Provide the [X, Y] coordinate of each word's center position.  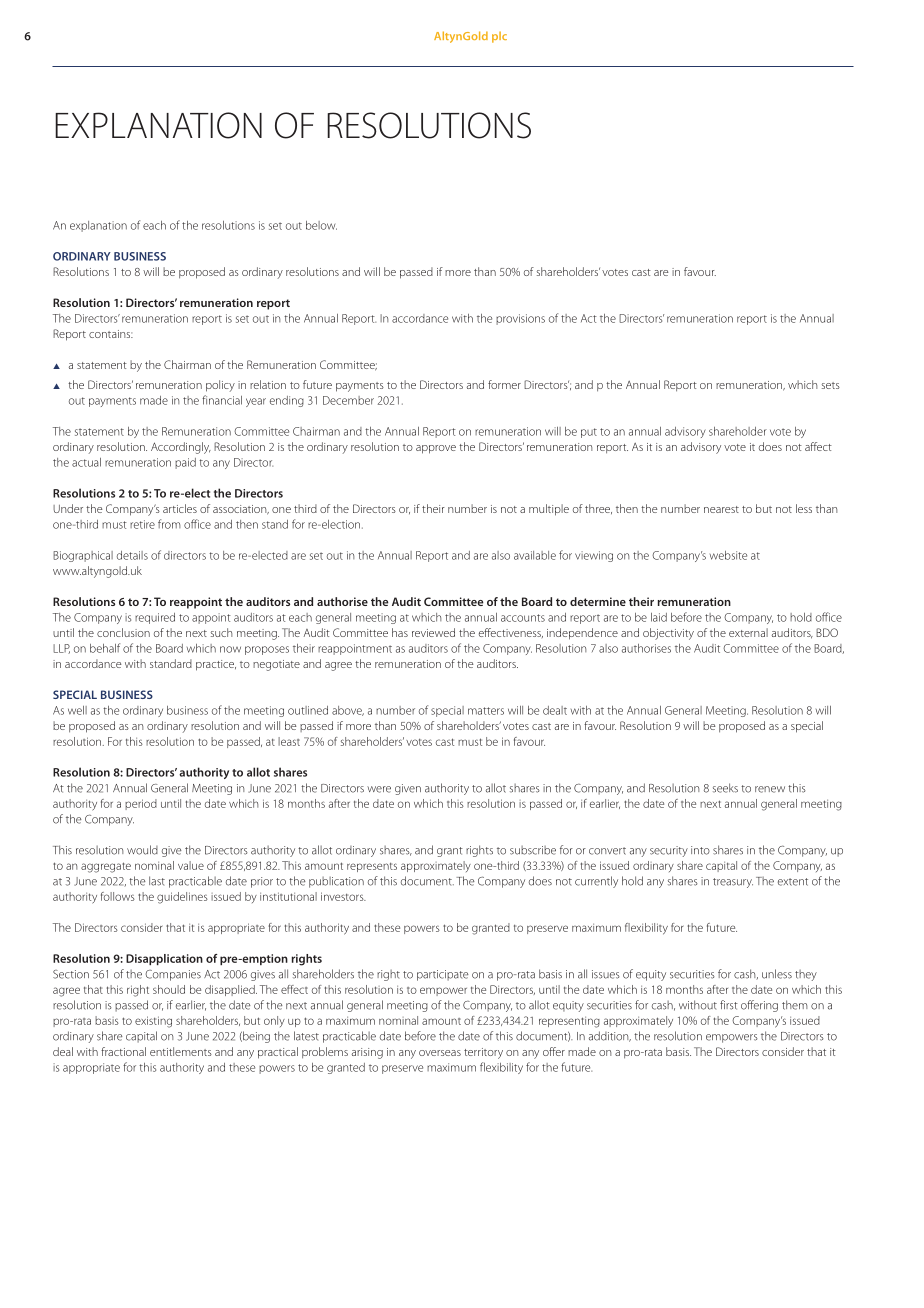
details [132, 555]
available [535, 555]
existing [153, 1022]
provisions [520, 319]
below [321, 225]
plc [499, 37]
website [728, 555]
